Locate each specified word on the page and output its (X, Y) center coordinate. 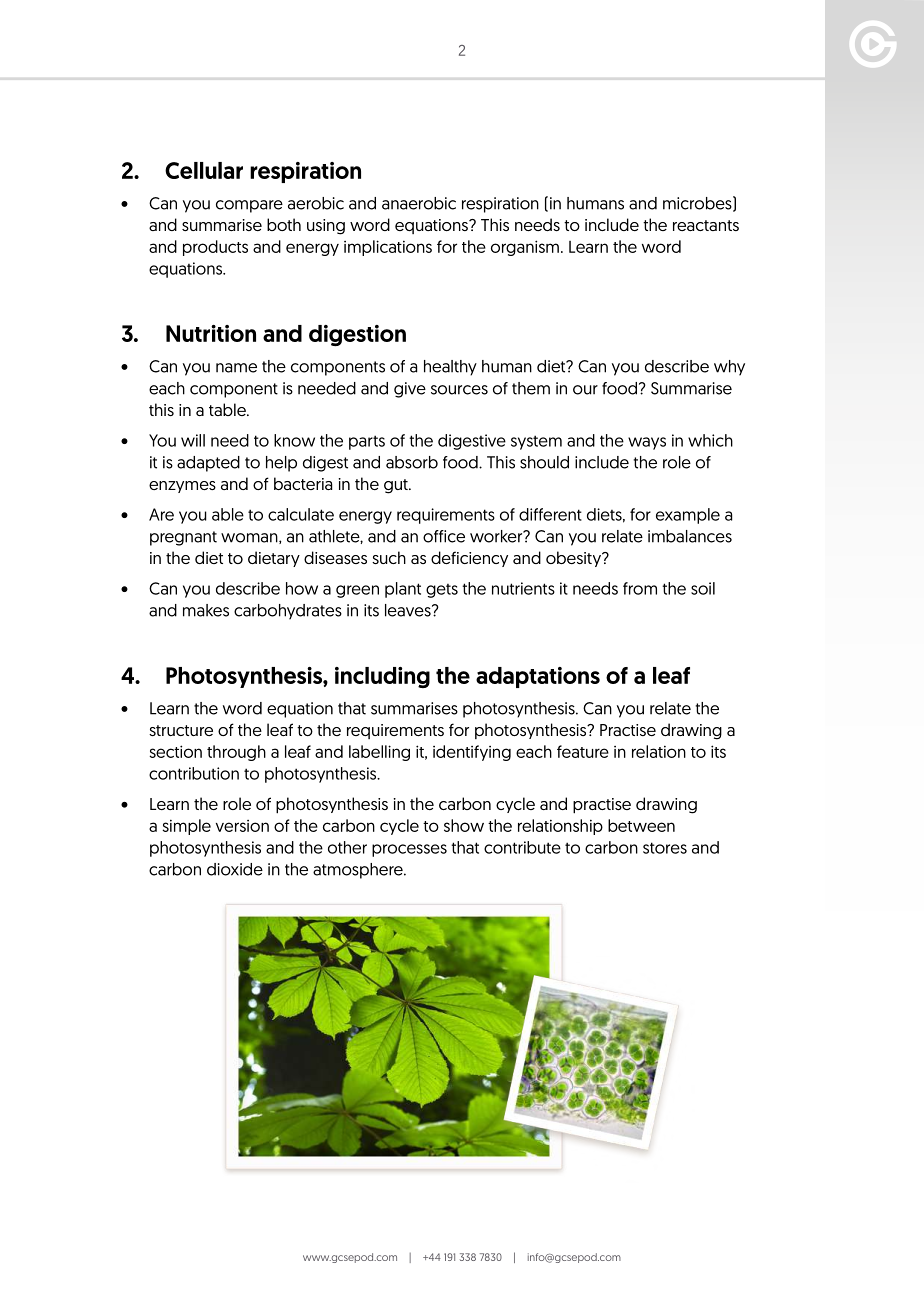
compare (249, 206)
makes (206, 610)
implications (388, 248)
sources (459, 390)
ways (647, 443)
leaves (409, 610)
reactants (706, 225)
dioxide (235, 869)
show (464, 825)
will (193, 440)
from (640, 588)
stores (665, 848)
